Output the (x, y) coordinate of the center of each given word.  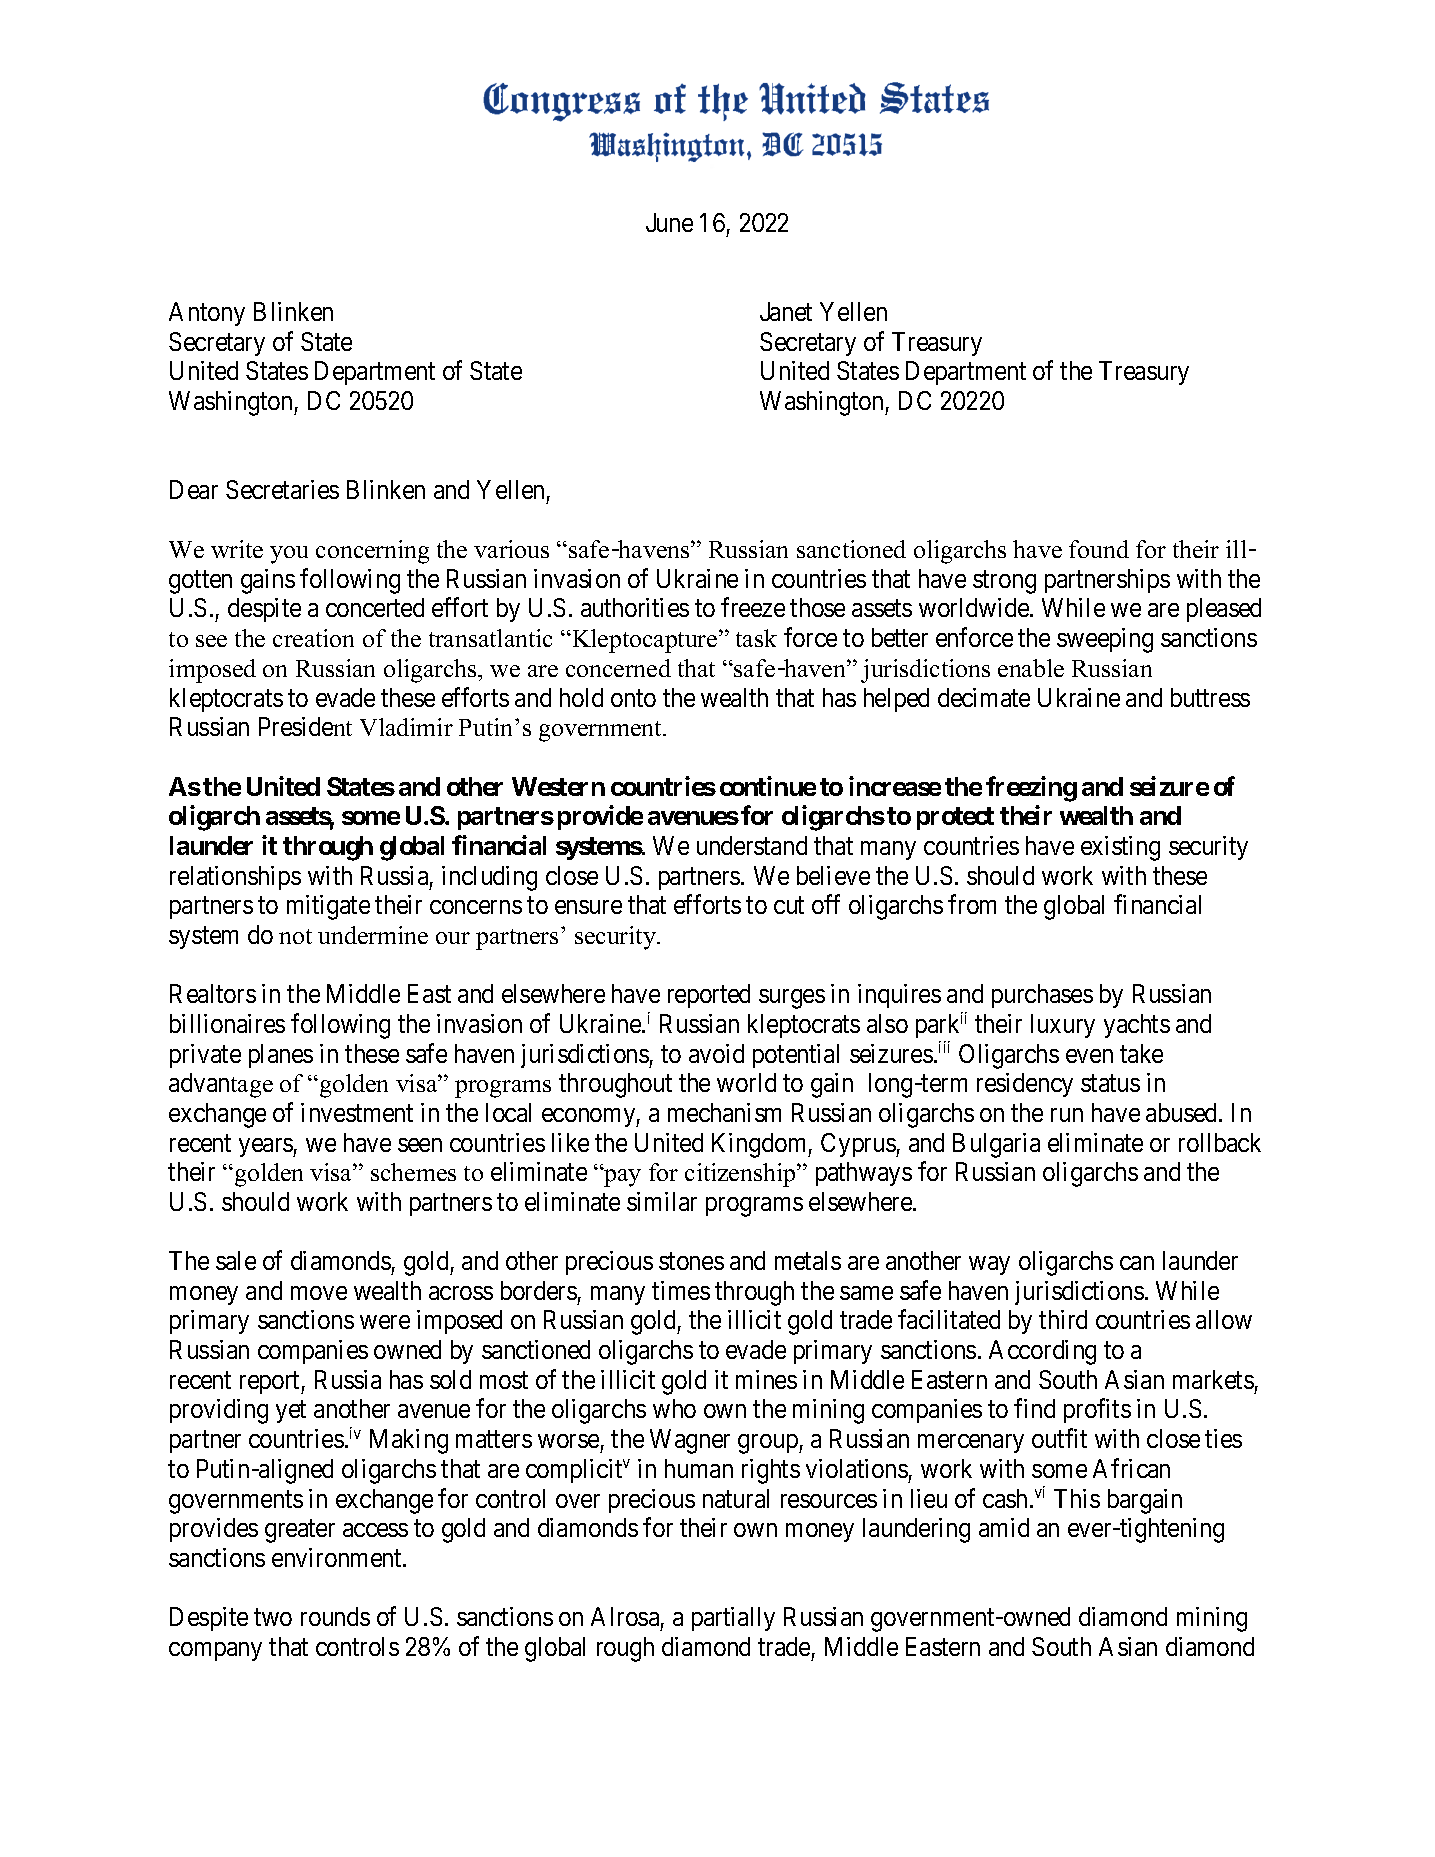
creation (313, 638)
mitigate (328, 907)
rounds (335, 1616)
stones (691, 1261)
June (669, 222)
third (1063, 1319)
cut (789, 905)
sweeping (1105, 640)
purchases (1042, 996)
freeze (753, 607)
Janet (786, 311)
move (319, 1293)
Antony (207, 314)
